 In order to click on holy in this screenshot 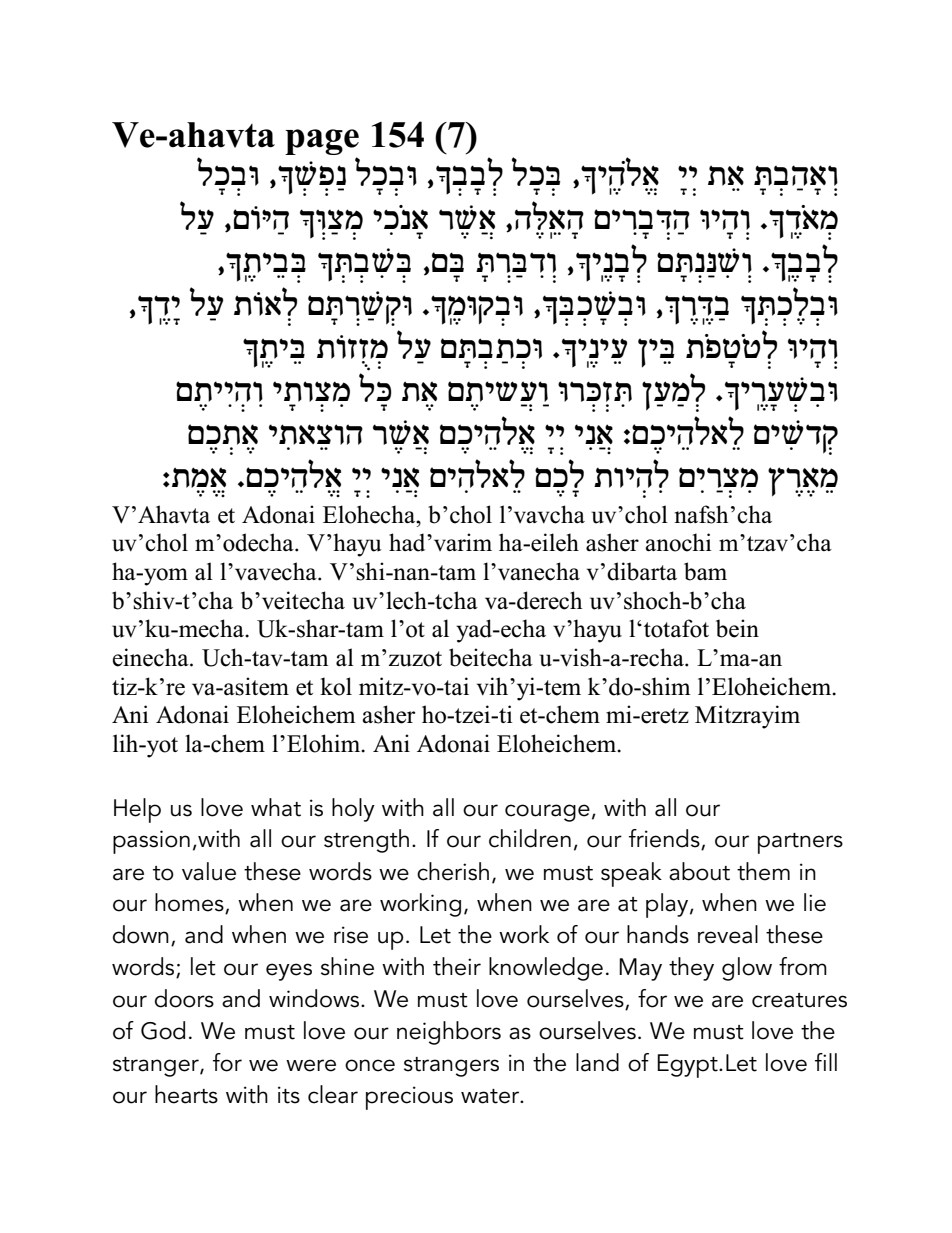, I will do `click(353, 810)`.
